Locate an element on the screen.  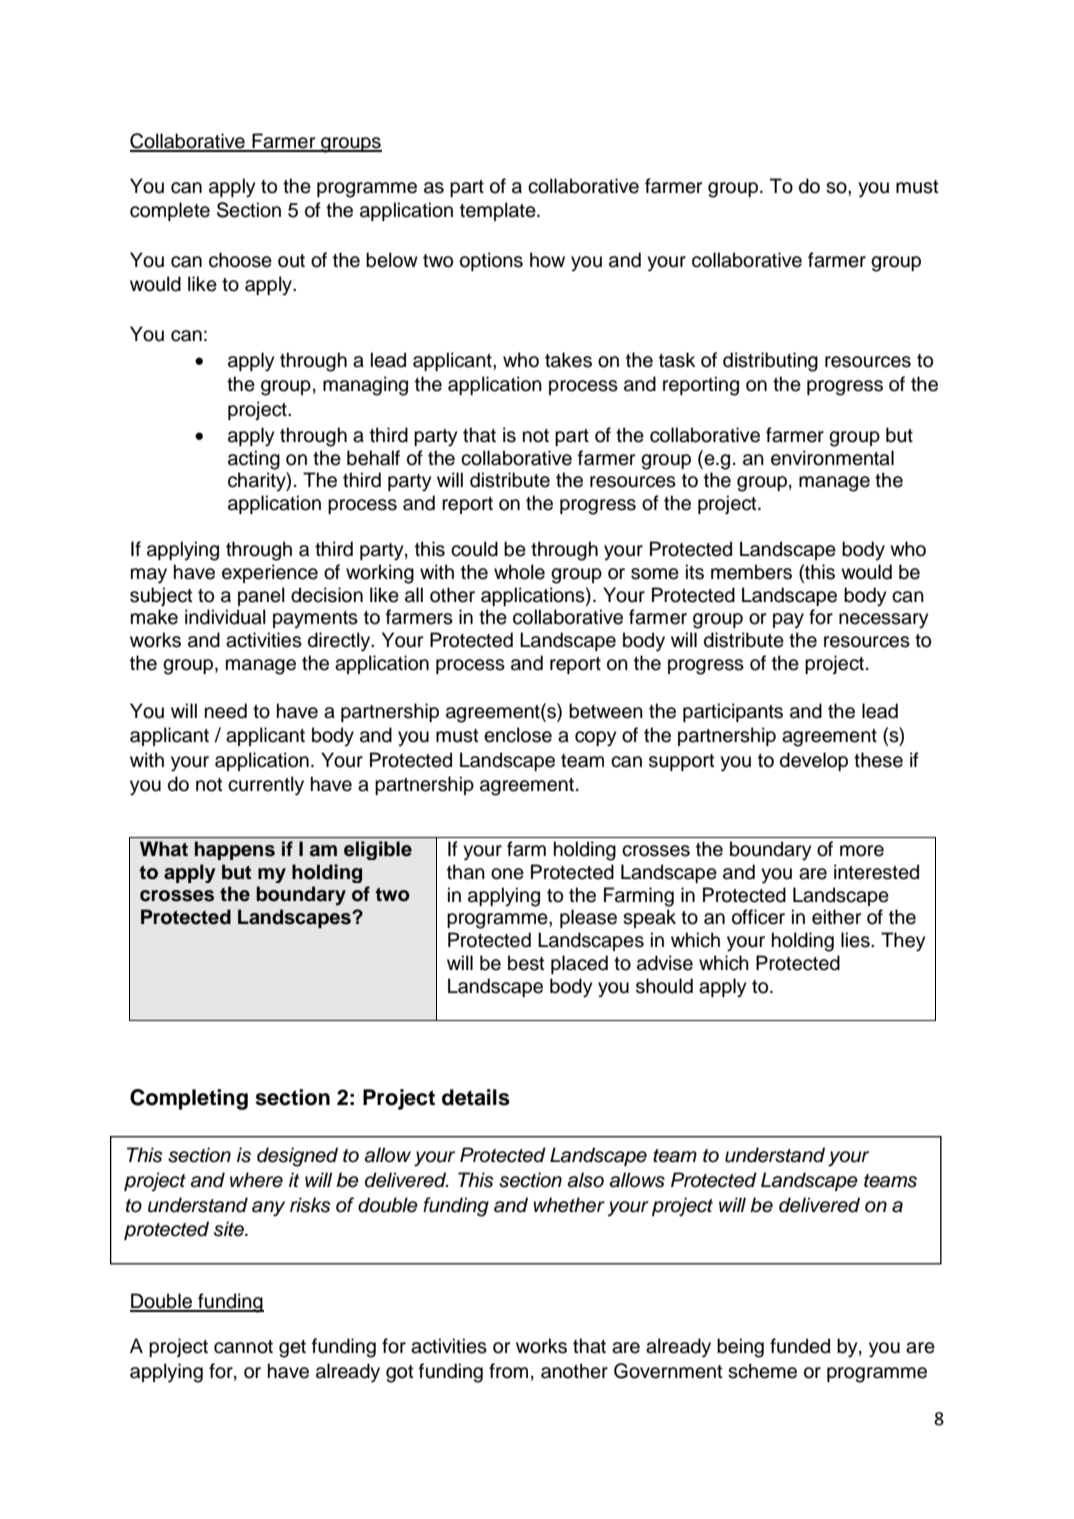
choose is located at coordinates (240, 260).
